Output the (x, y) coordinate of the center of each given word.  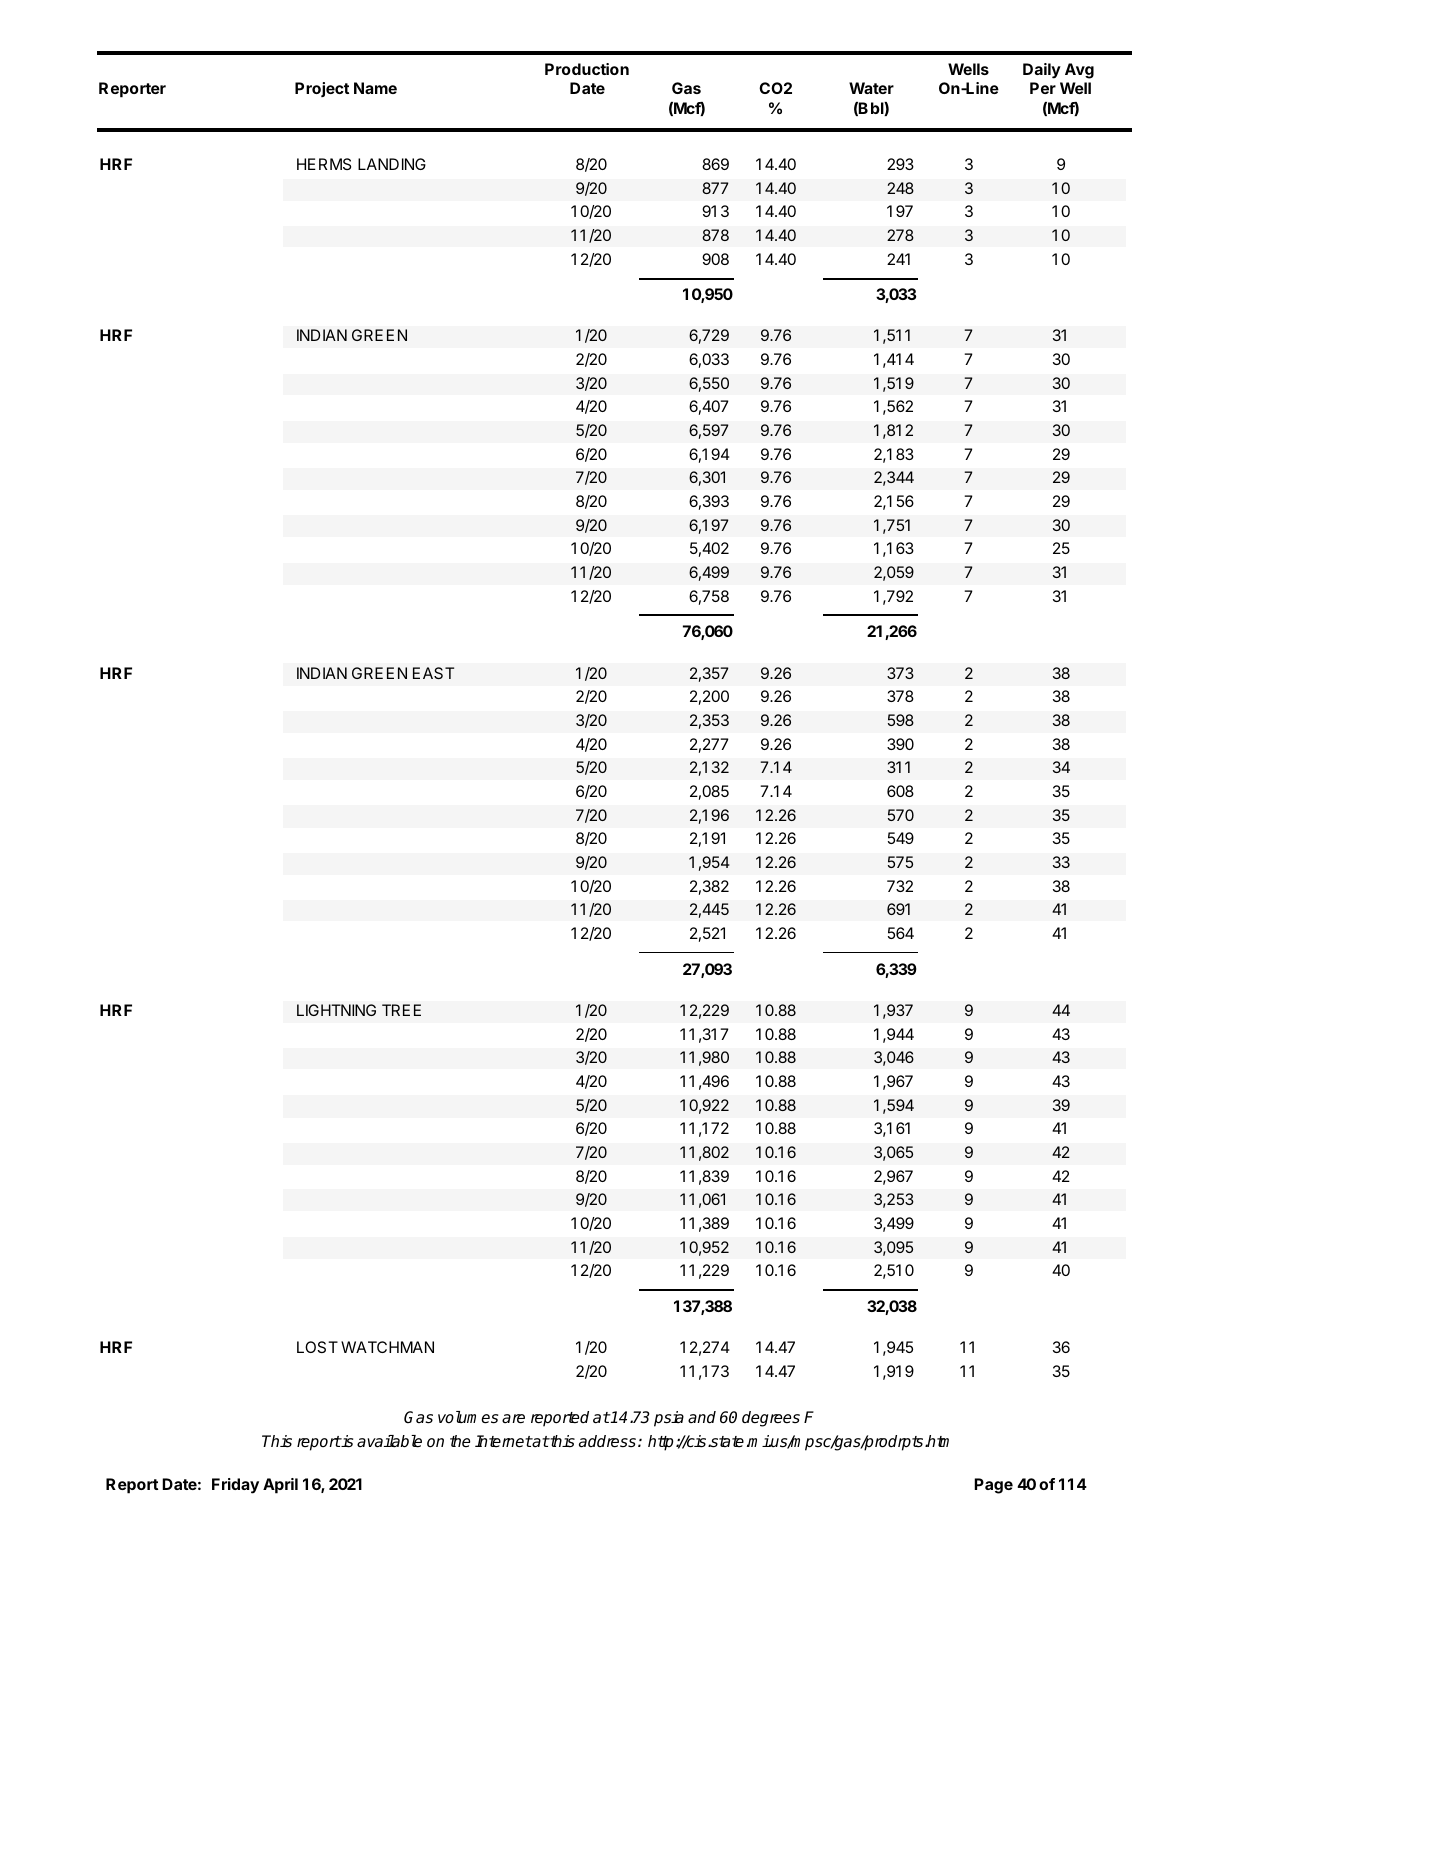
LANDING (392, 164)
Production (587, 69)
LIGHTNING (336, 1010)
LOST (317, 1347)
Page (993, 1486)
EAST (433, 673)
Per (1043, 88)
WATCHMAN (387, 1347)
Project (322, 89)
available (389, 1441)
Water (871, 88)
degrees (771, 1419)
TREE (401, 1010)
